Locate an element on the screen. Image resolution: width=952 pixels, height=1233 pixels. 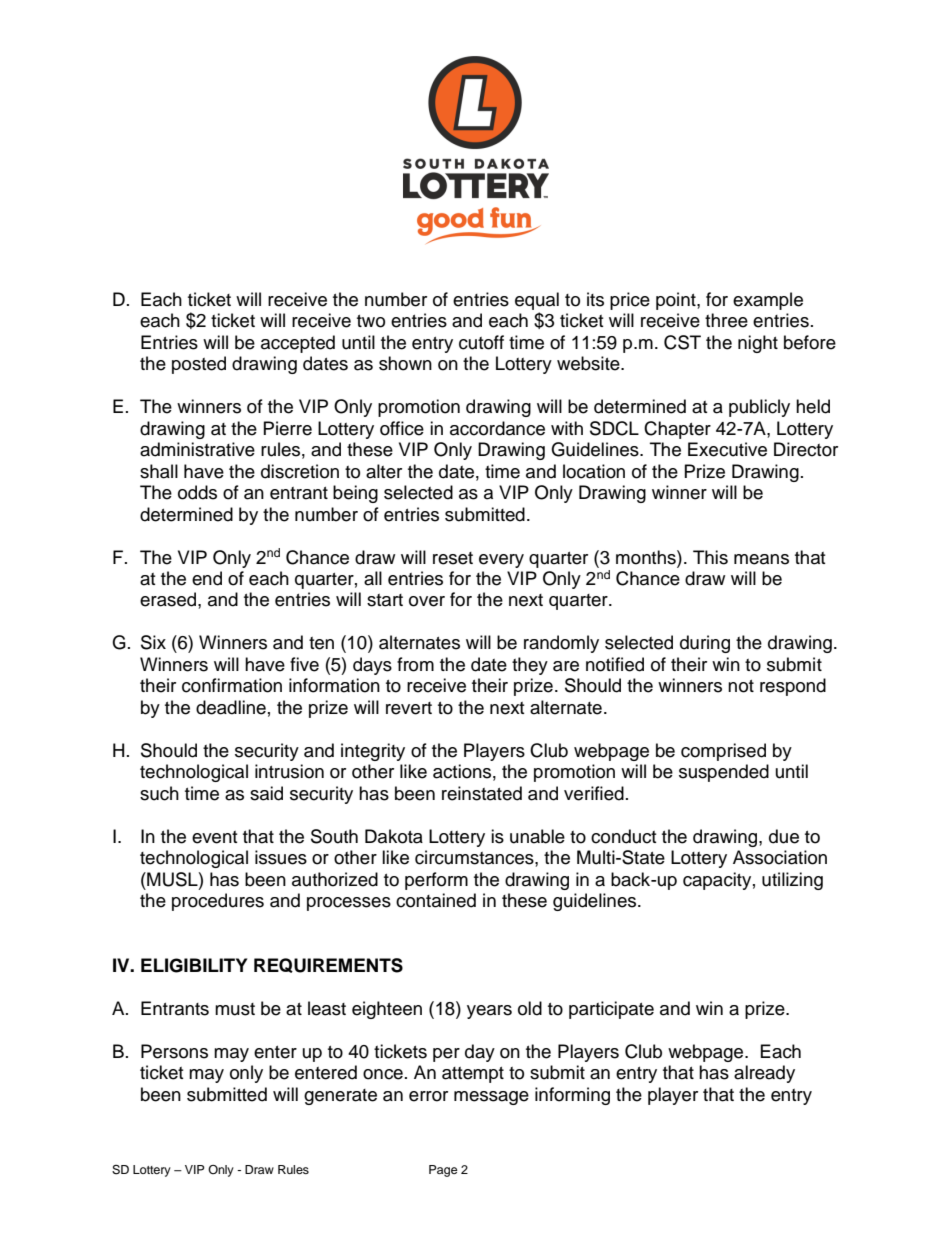
every is located at coordinates (501, 561).
